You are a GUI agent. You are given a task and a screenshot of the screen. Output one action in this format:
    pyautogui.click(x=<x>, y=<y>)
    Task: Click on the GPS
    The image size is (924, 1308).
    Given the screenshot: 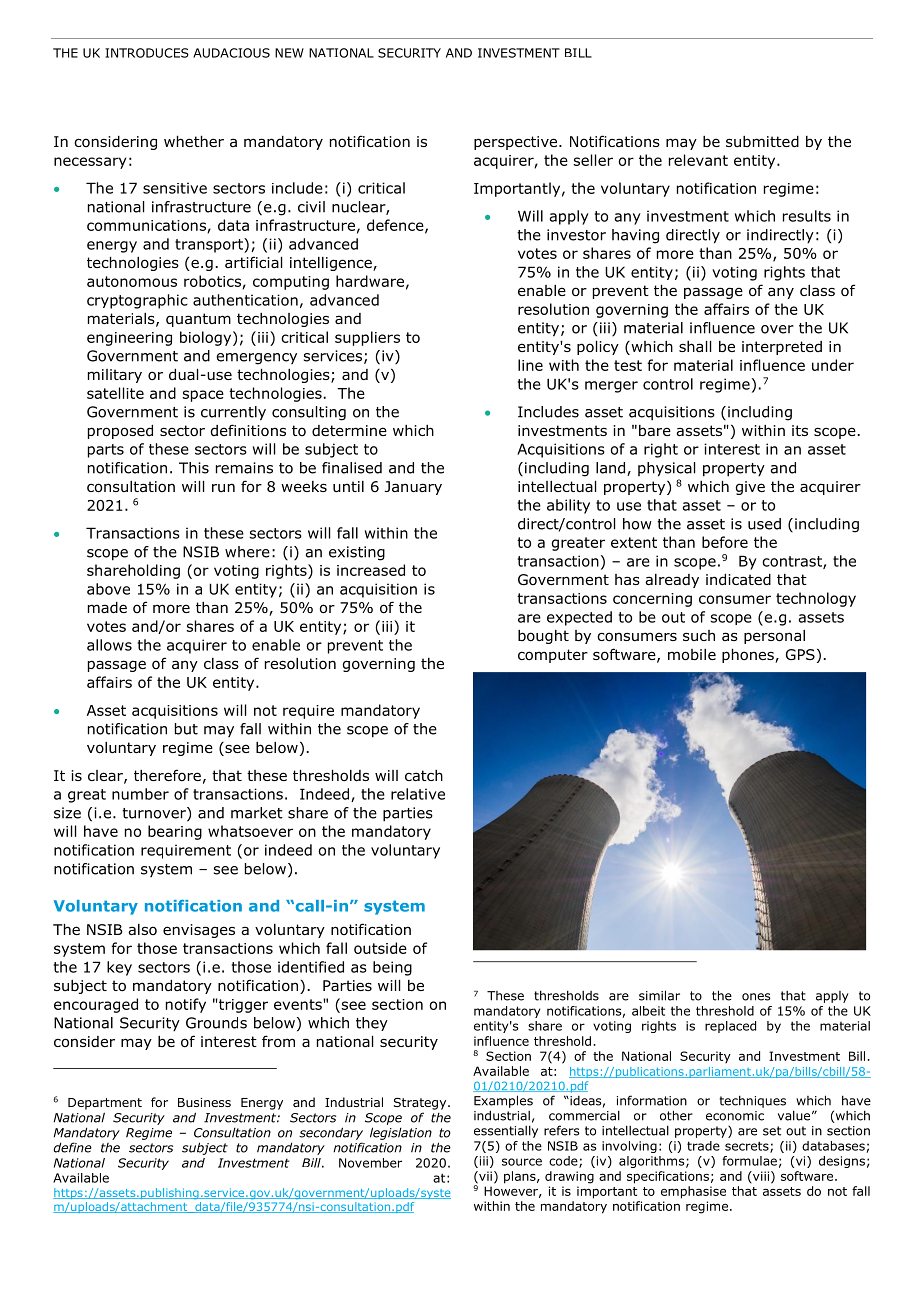 What is the action you would take?
    pyautogui.click(x=800, y=654)
